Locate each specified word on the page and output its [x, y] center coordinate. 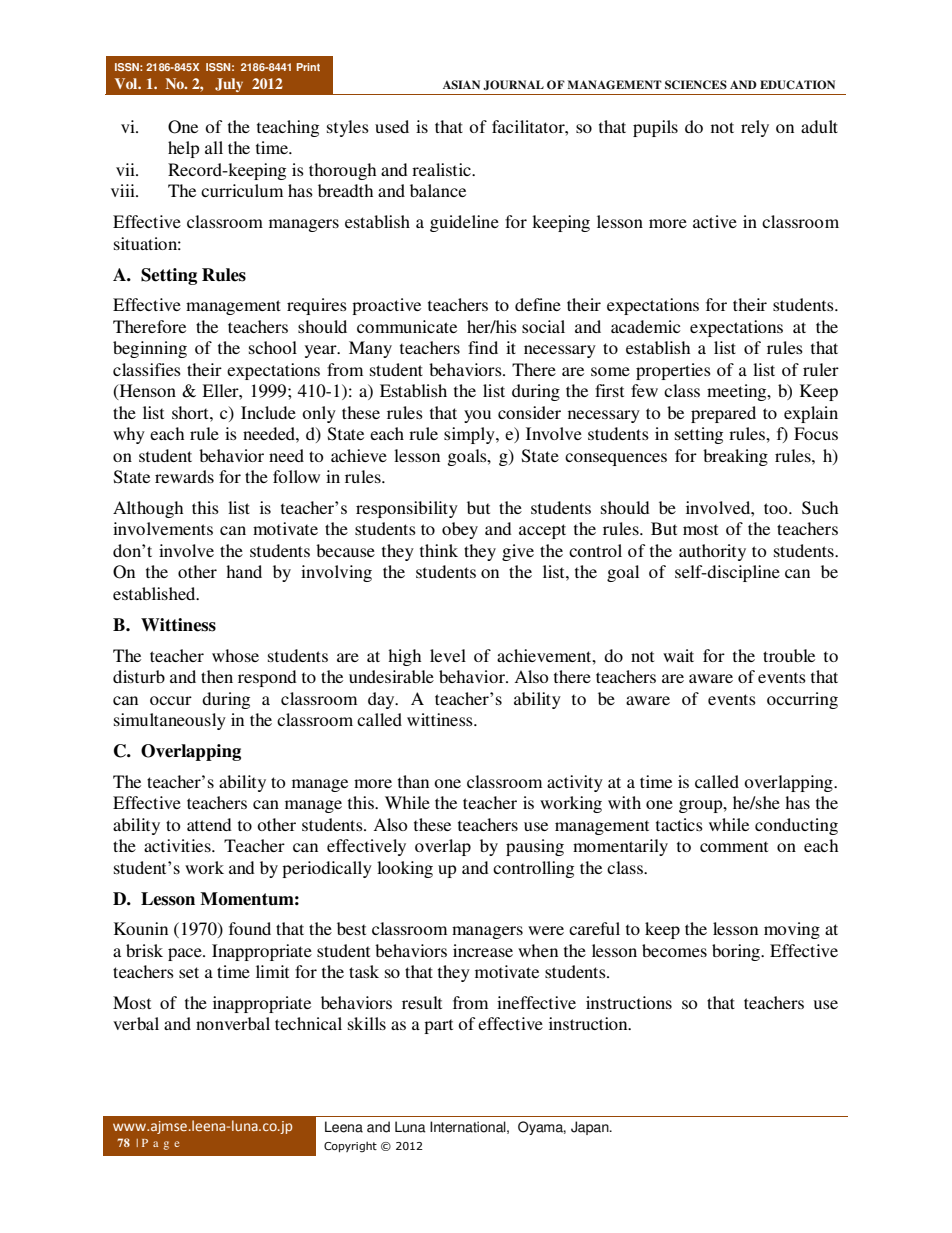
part [438, 1026]
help [184, 149]
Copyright [350, 1146]
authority [712, 552]
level [448, 655]
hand [244, 571]
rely [755, 128]
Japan [591, 1128]
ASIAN [461, 85]
